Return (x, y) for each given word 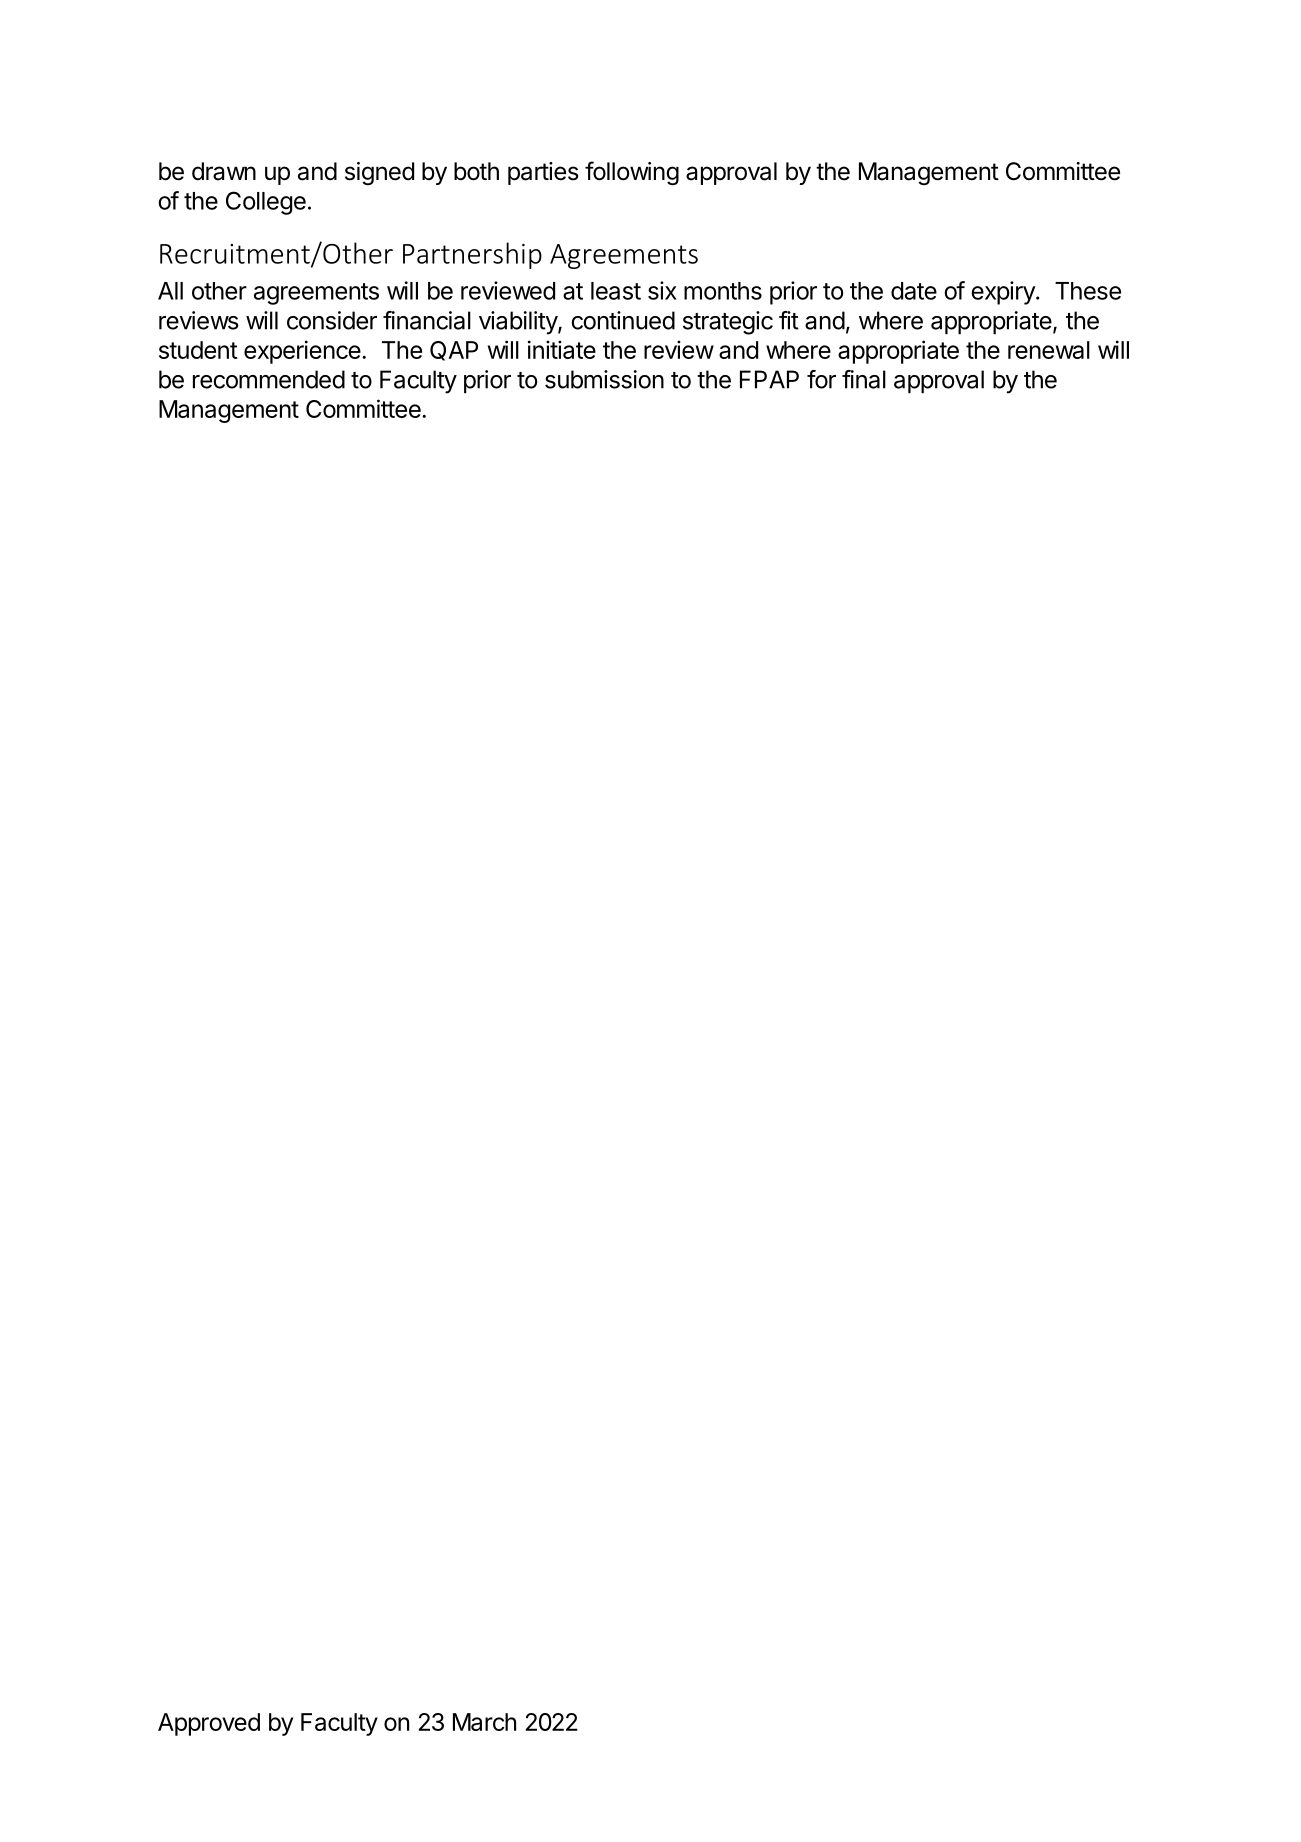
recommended (269, 379)
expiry (1004, 293)
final (864, 379)
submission (604, 379)
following (632, 173)
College (266, 203)
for (821, 379)
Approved (209, 1724)
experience (302, 352)
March (484, 1722)
